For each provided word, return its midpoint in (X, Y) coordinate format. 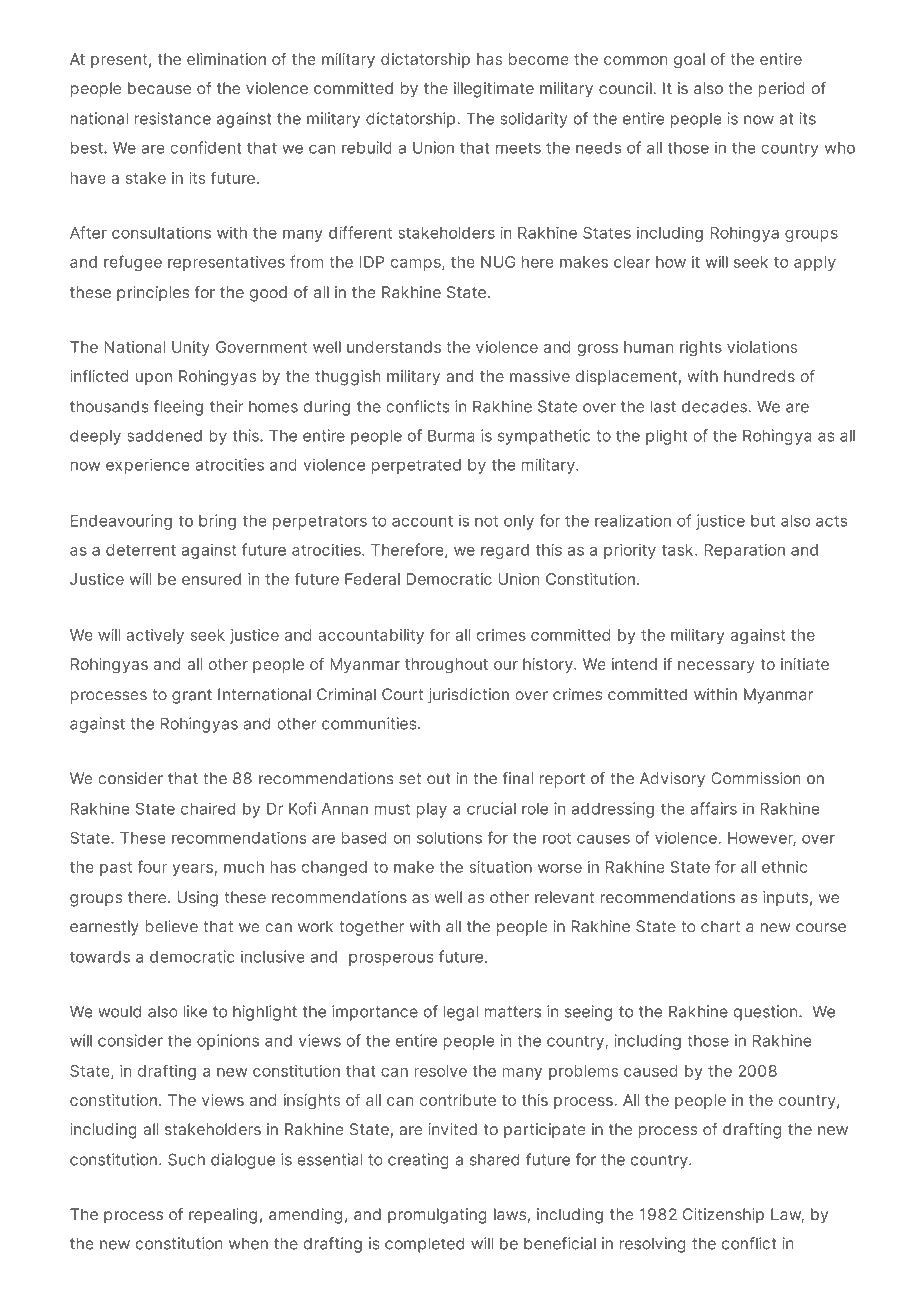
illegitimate (494, 90)
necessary (716, 667)
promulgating (437, 1216)
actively (155, 636)
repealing (223, 1216)
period (781, 90)
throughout (446, 666)
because (159, 88)
